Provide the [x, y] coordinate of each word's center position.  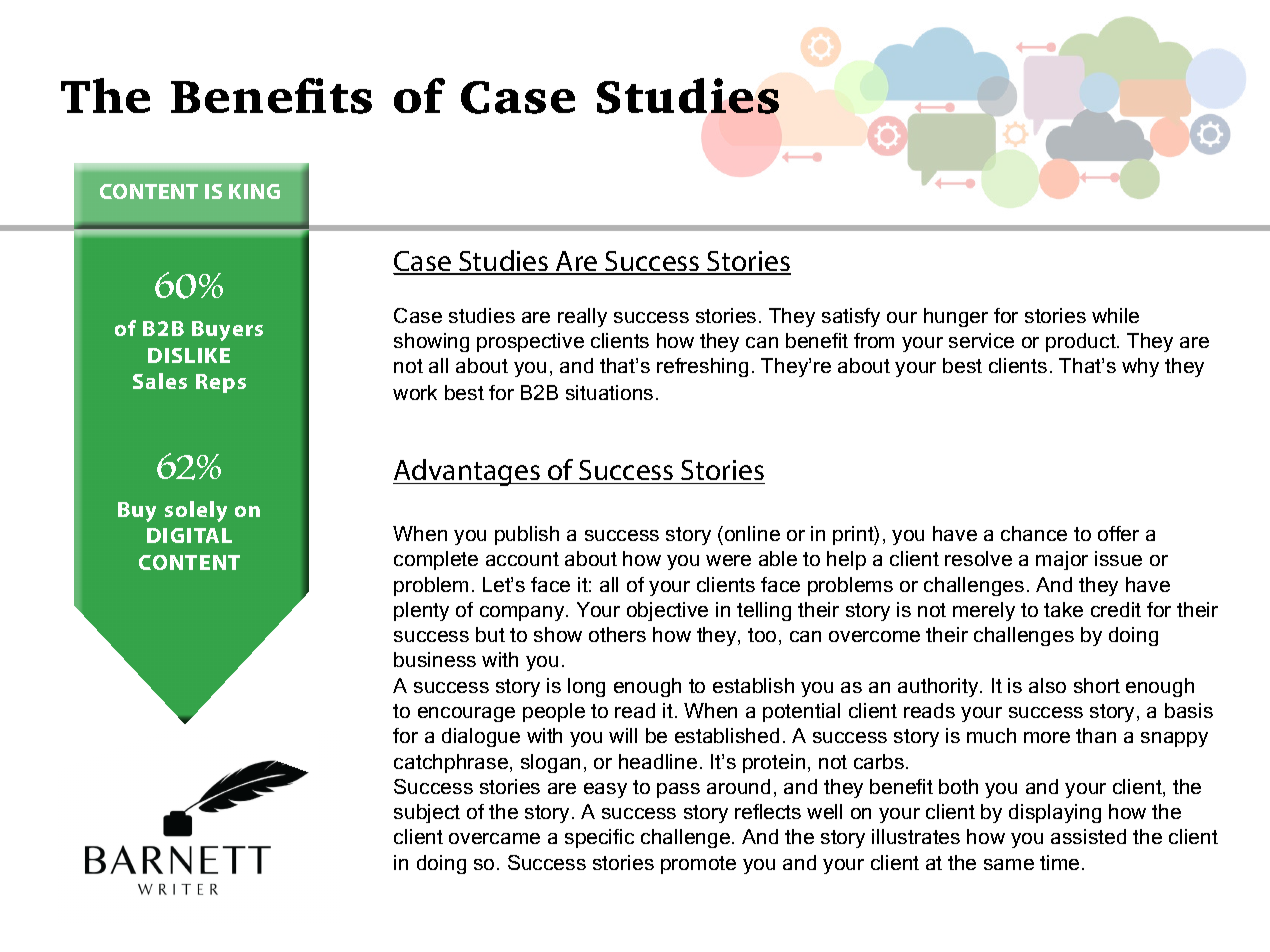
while [1115, 315]
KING [254, 191]
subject [427, 813]
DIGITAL [189, 535]
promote [698, 865]
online [752, 533]
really [582, 317]
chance [1034, 533]
